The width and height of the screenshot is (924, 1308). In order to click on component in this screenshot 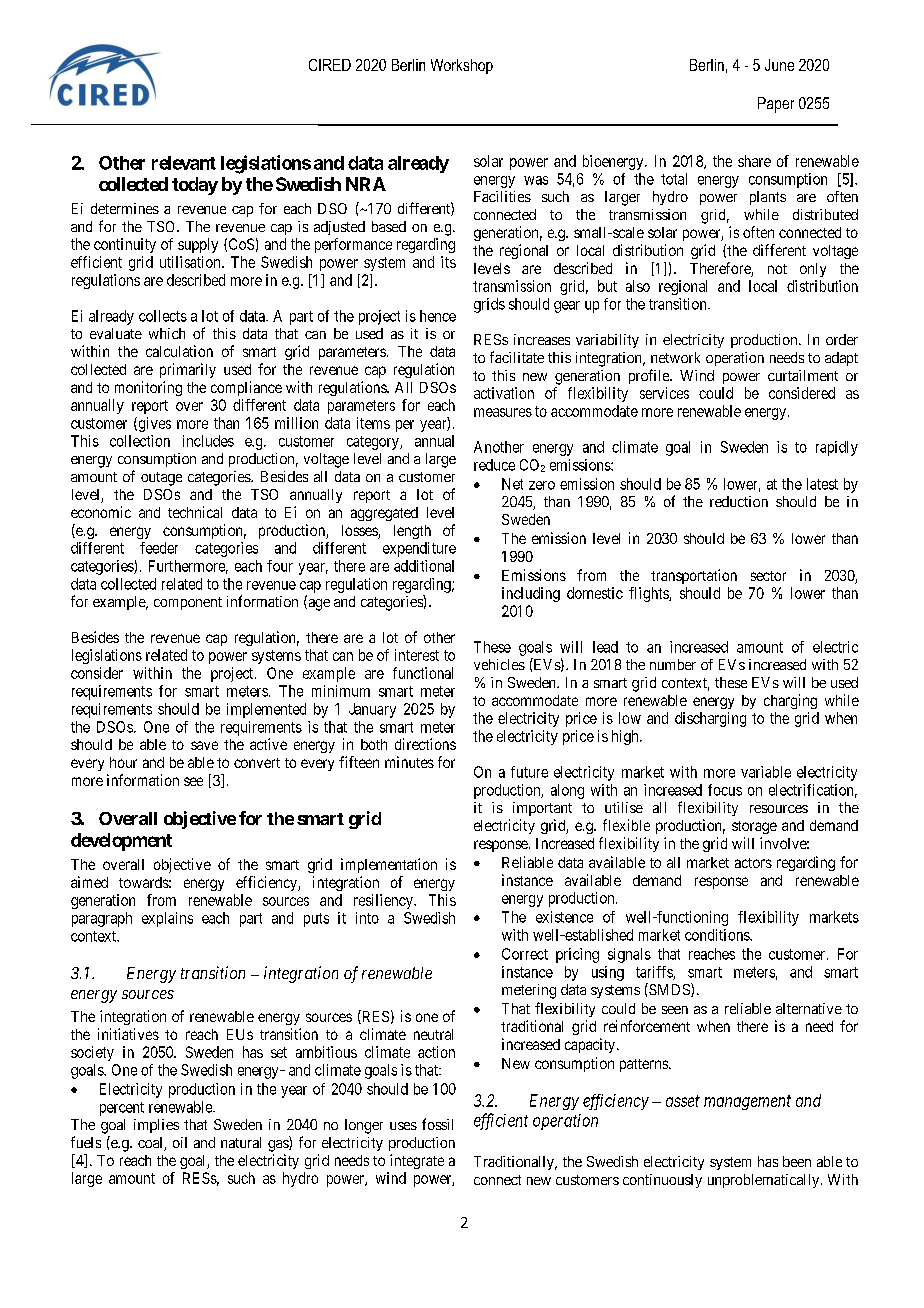, I will do `click(188, 603)`.
